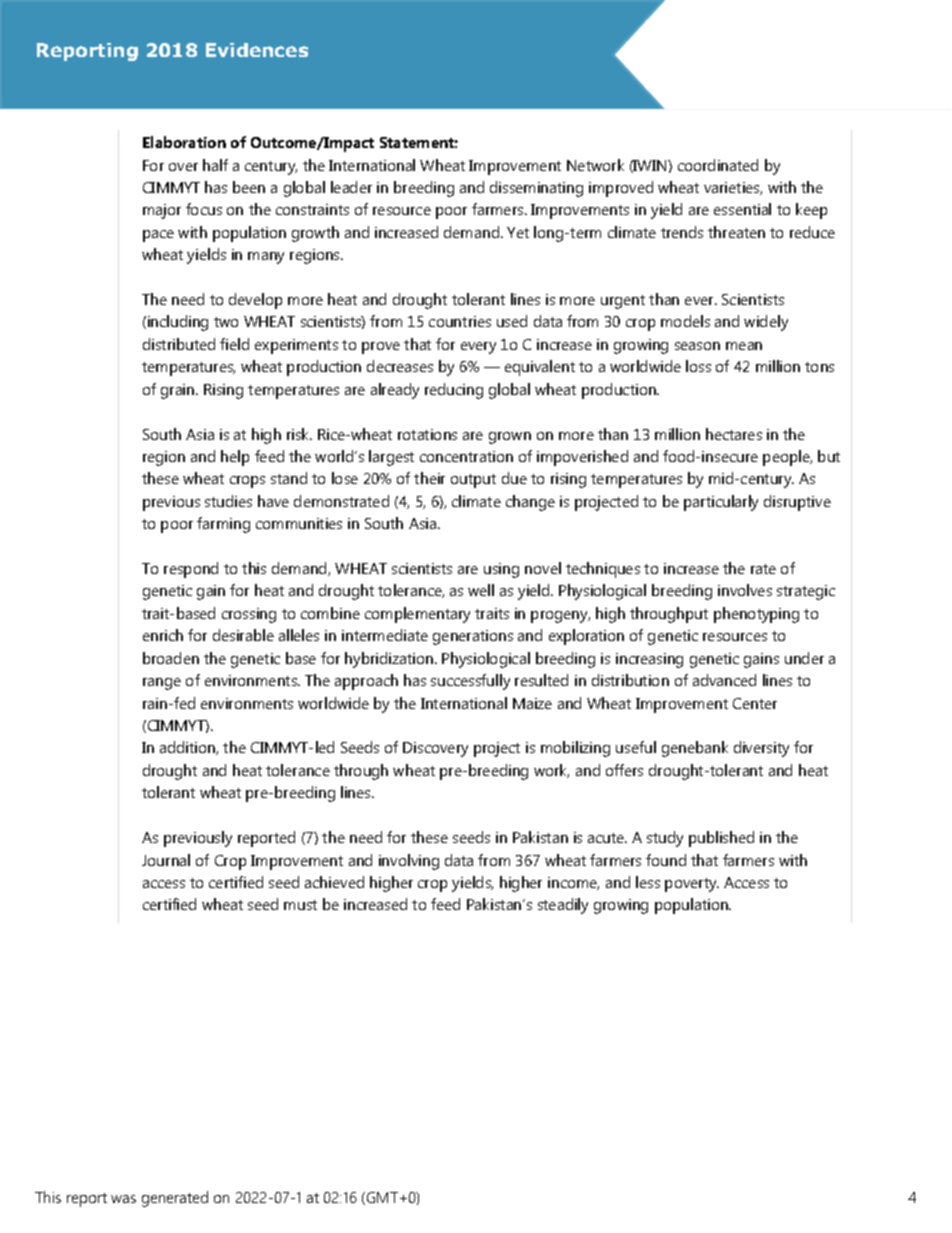  Describe the element at coordinates (166, 860) in the screenshot. I see `Journal` at that location.
